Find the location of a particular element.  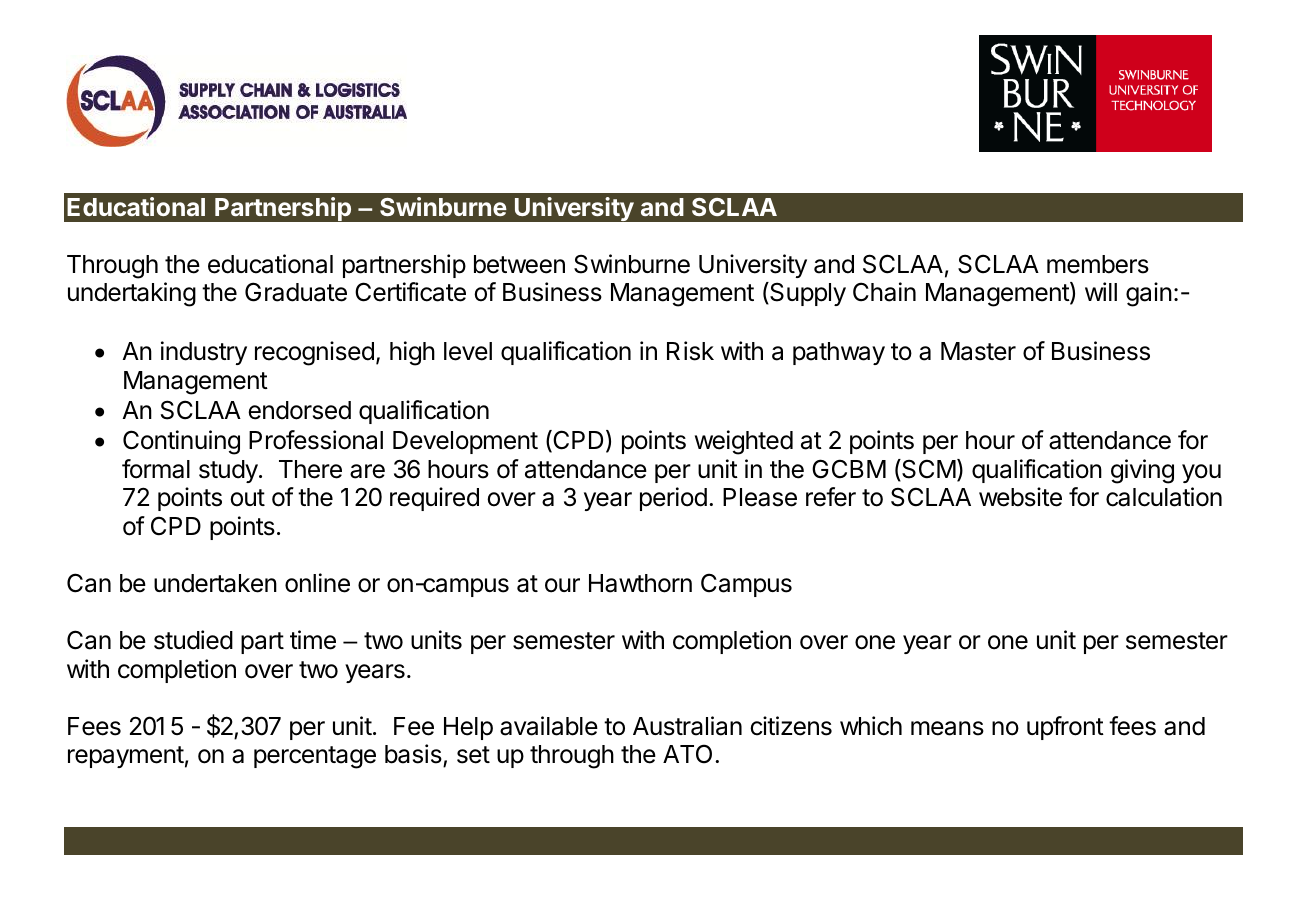

ATO is located at coordinates (687, 754).
